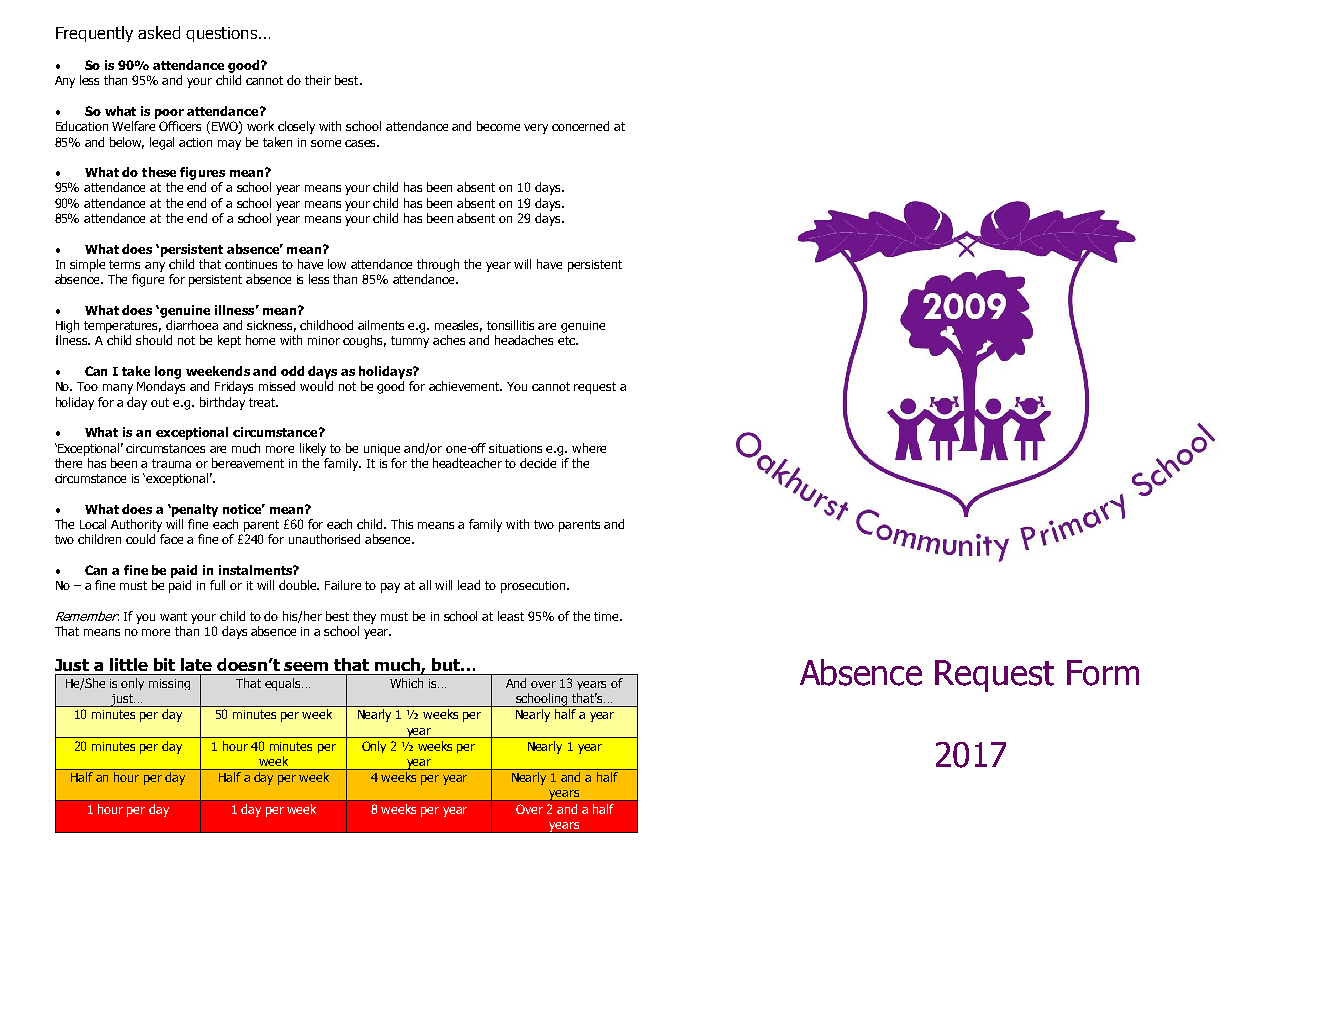  Describe the element at coordinates (536, 129) in the page. I see `very` at that location.
